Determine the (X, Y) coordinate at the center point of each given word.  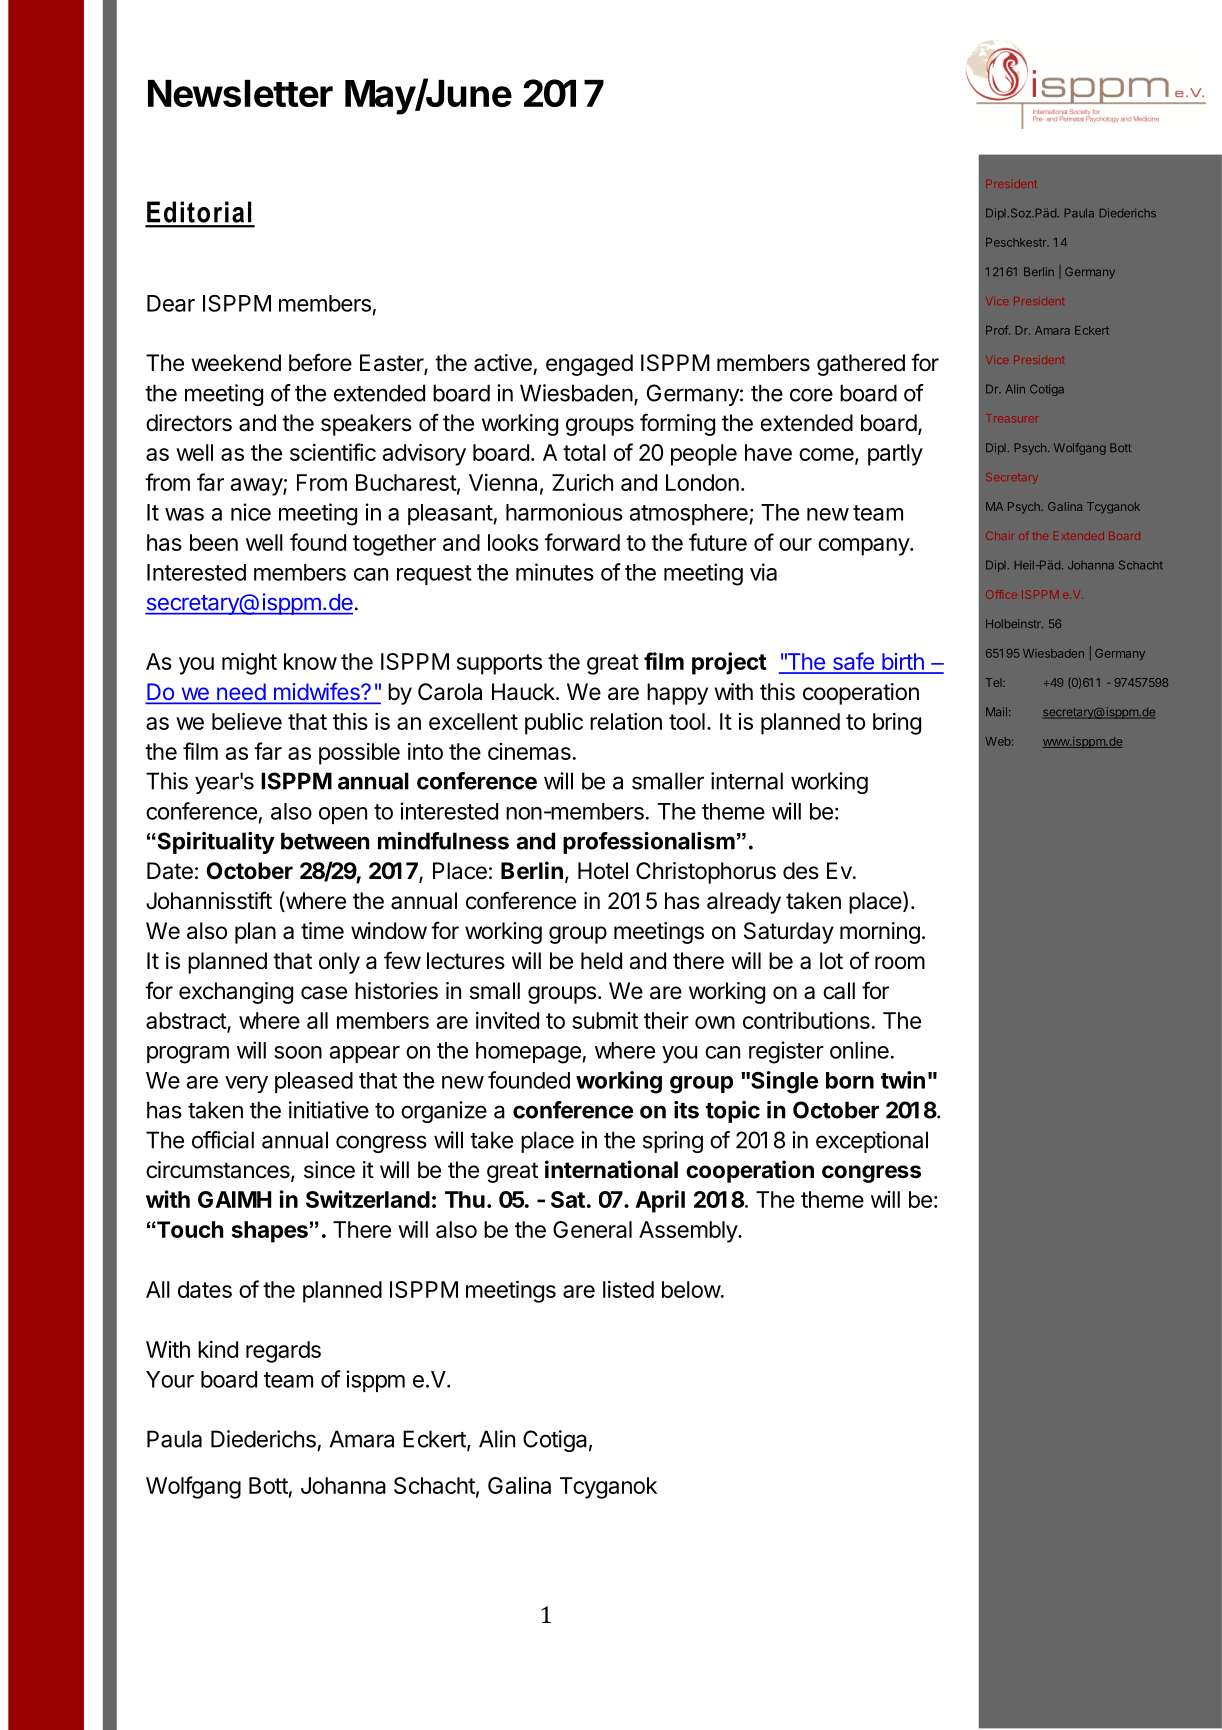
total (584, 452)
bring (897, 724)
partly (895, 455)
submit (605, 1020)
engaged (589, 365)
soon (298, 1052)
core (811, 395)
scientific (333, 452)
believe (247, 721)
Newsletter (240, 93)
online (859, 1050)
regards (283, 1352)
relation (626, 721)
